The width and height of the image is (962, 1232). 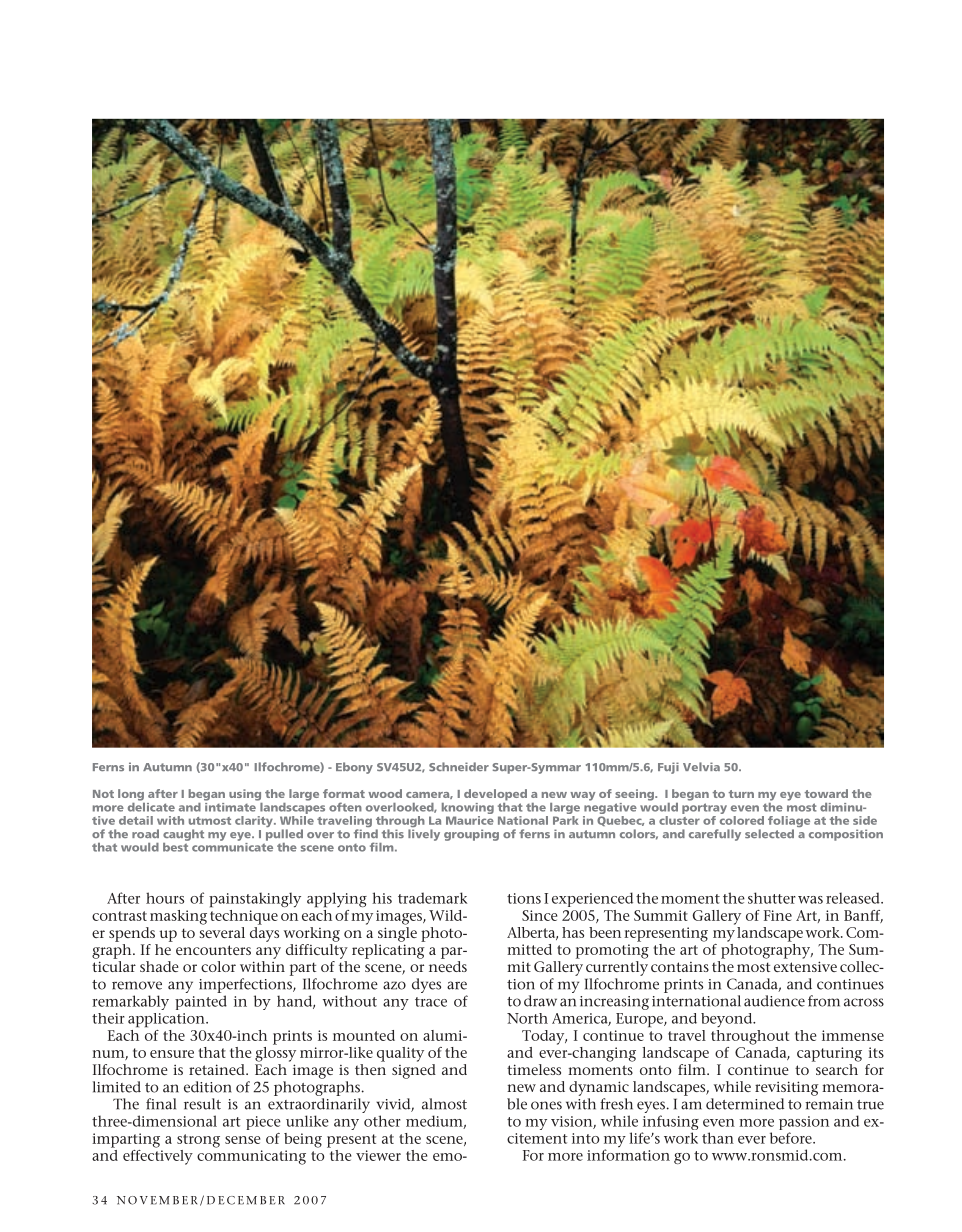 I want to click on capturing, so click(x=829, y=1054).
